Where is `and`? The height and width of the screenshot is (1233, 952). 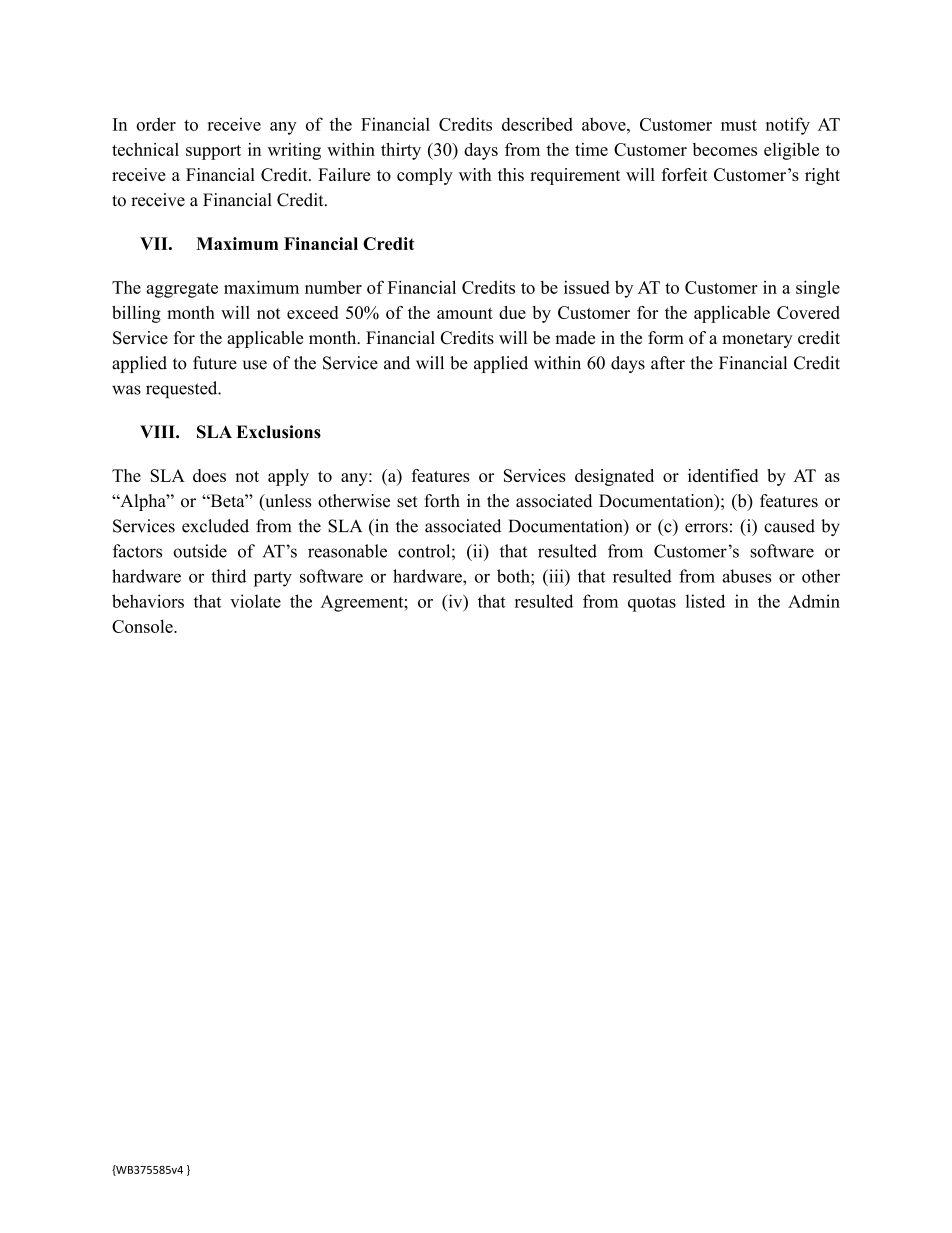
and is located at coordinates (397, 363).
